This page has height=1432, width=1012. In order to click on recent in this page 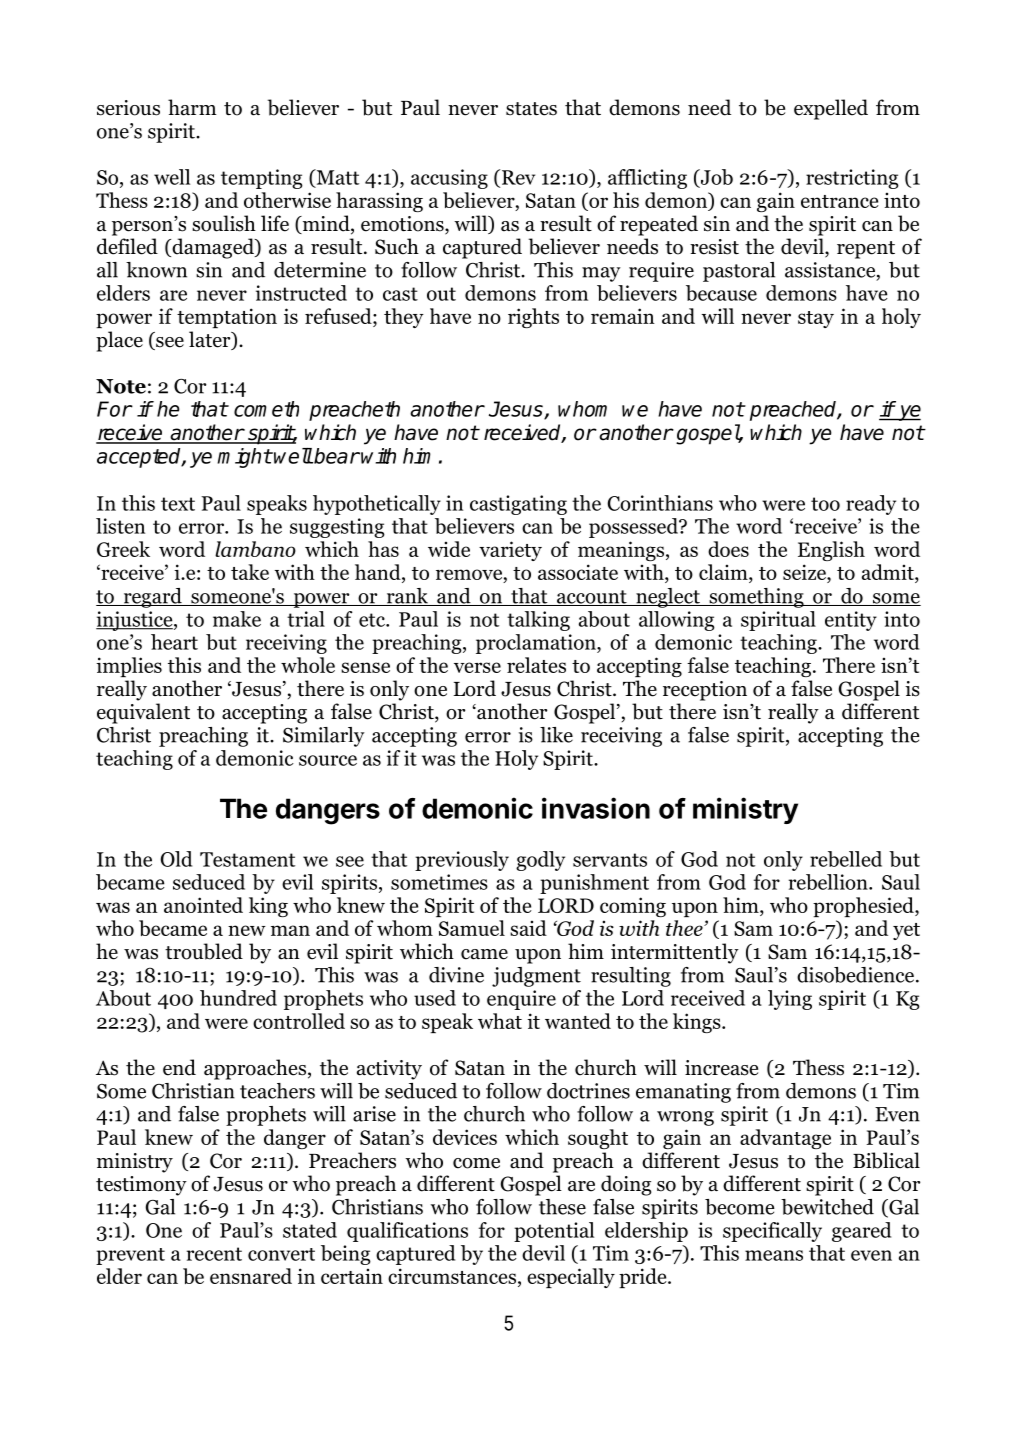, I will do `click(214, 1254)`.
